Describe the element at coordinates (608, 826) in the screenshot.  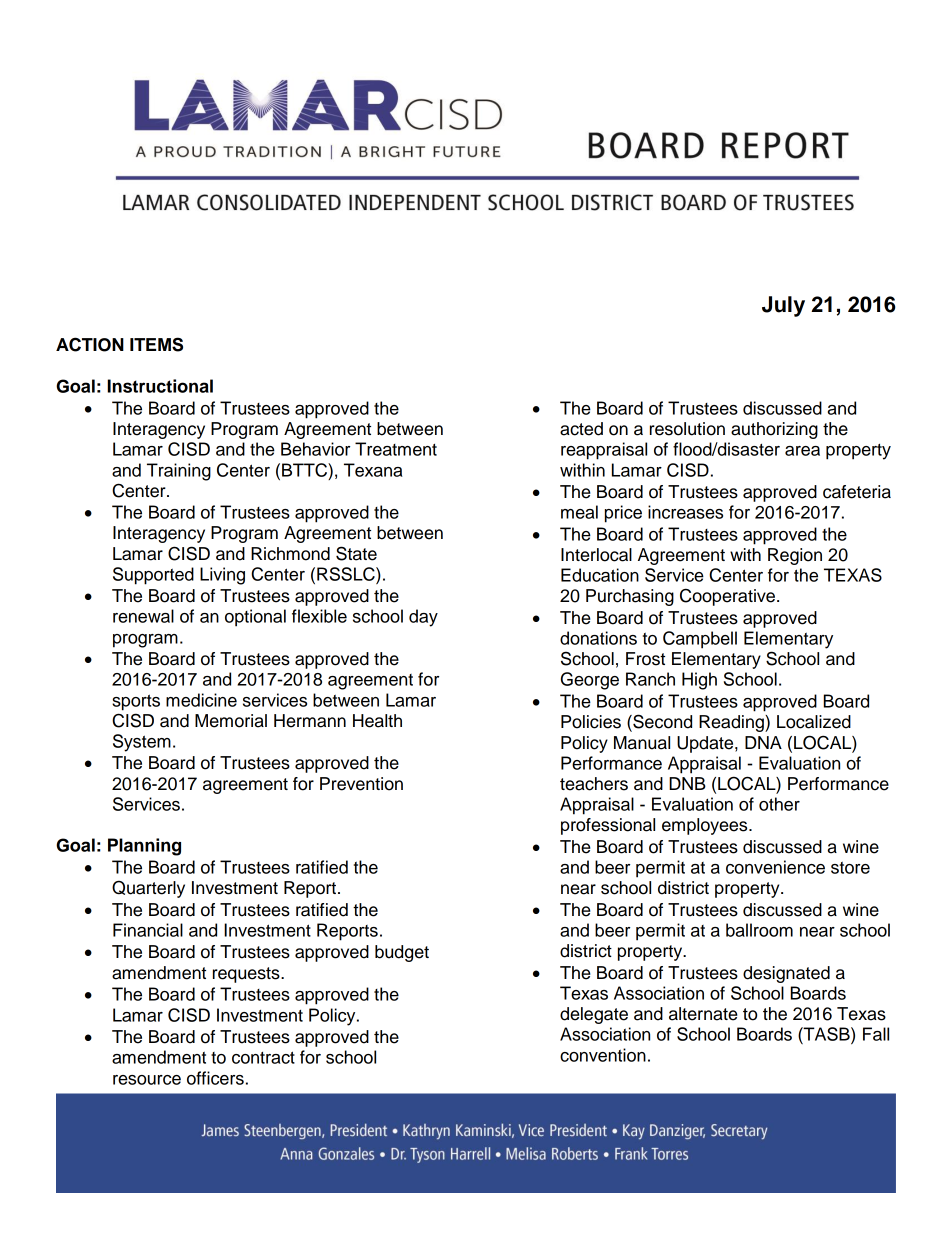
I see `professional` at that location.
